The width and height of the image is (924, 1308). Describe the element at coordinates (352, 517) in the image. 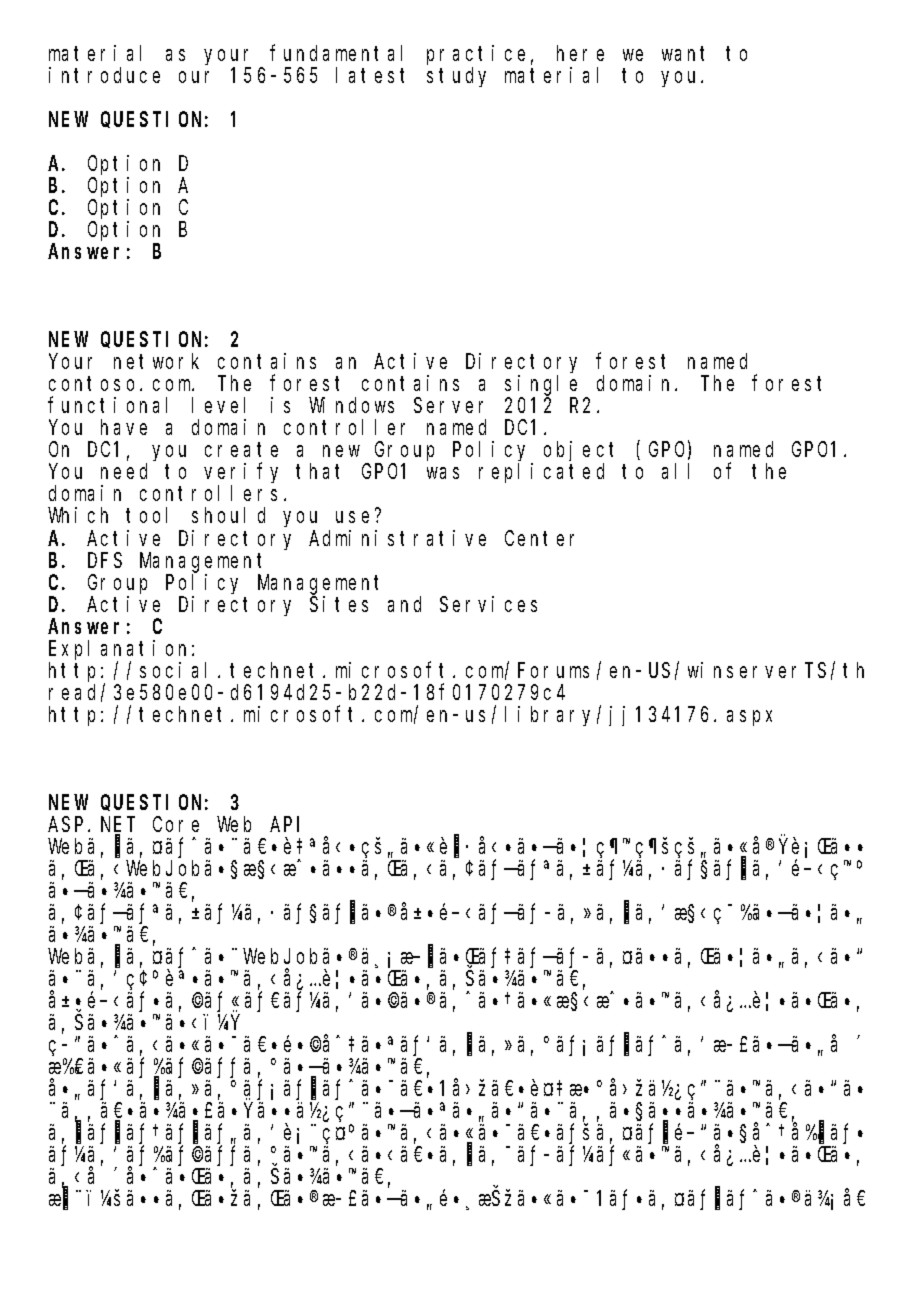

I see `use` at that location.
